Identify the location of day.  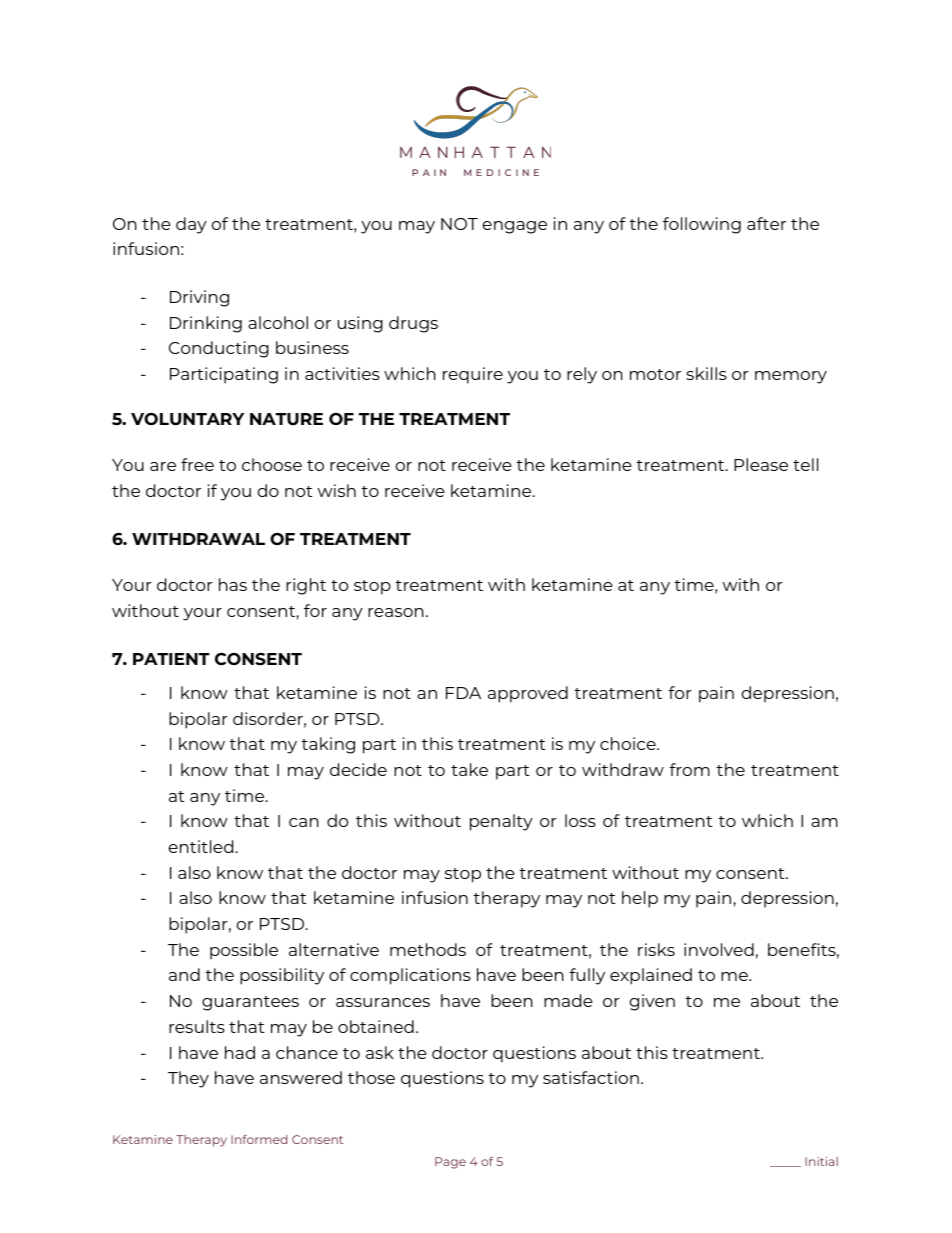
(191, 225).
